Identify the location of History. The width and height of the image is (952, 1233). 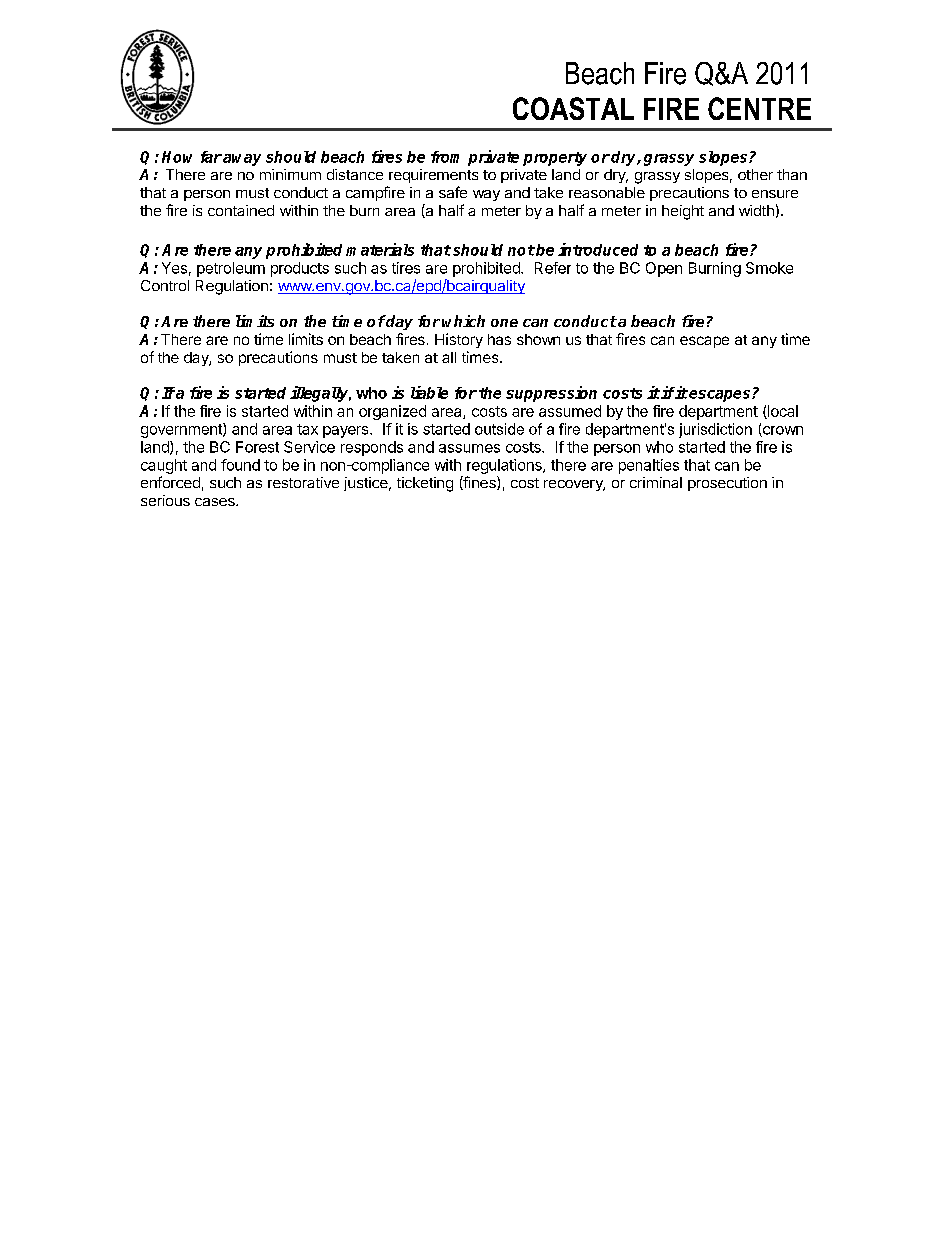
(459, 340).
